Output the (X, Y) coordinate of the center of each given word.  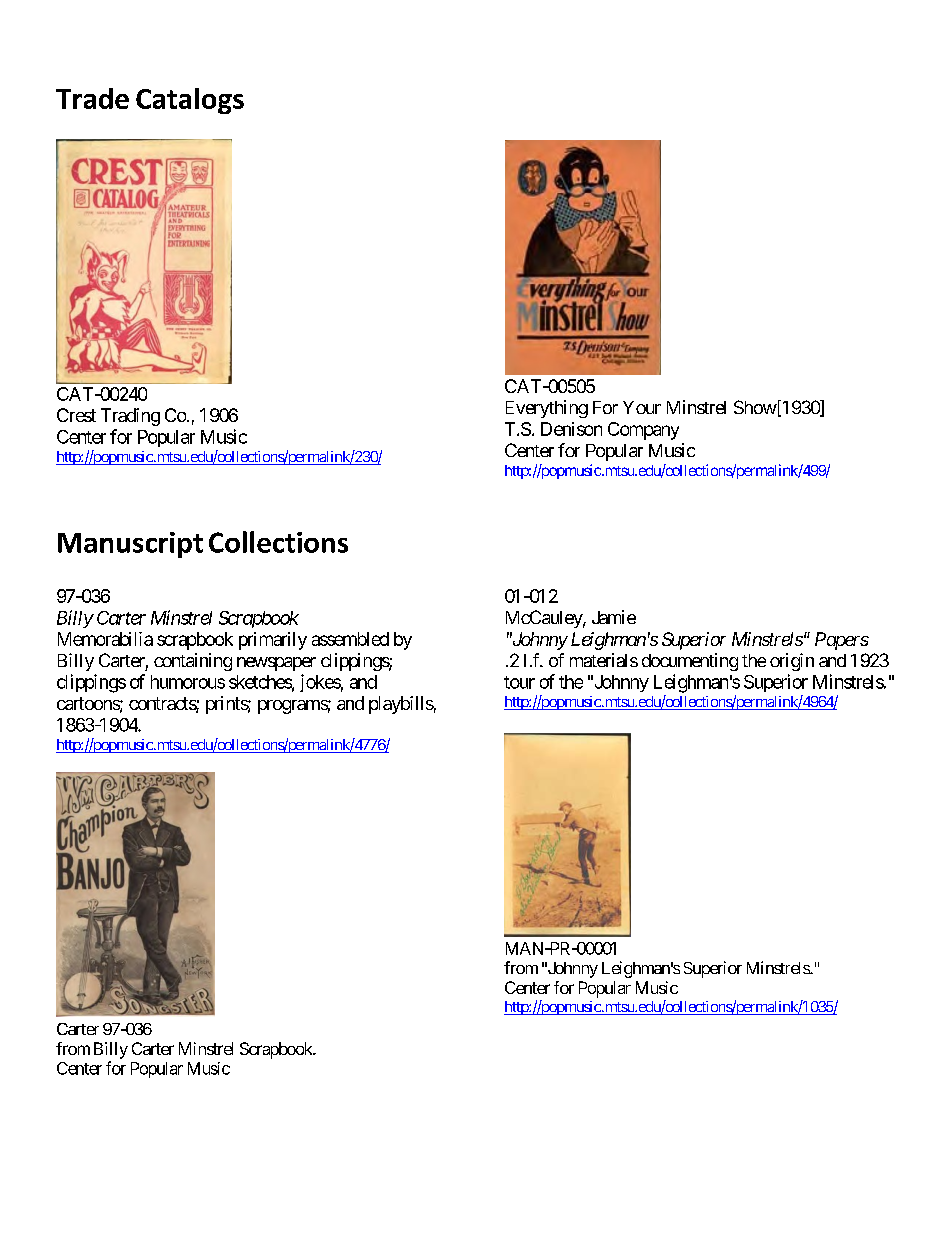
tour (519, 682)
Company (643, 431)
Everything (547, 409)
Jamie (614, 617)
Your (642, 407)
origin (792, 662)
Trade (92, 98)
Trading (130, 417)
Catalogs (190, 101)
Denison (571, 429)
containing (193, 662)
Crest (76, 415)
